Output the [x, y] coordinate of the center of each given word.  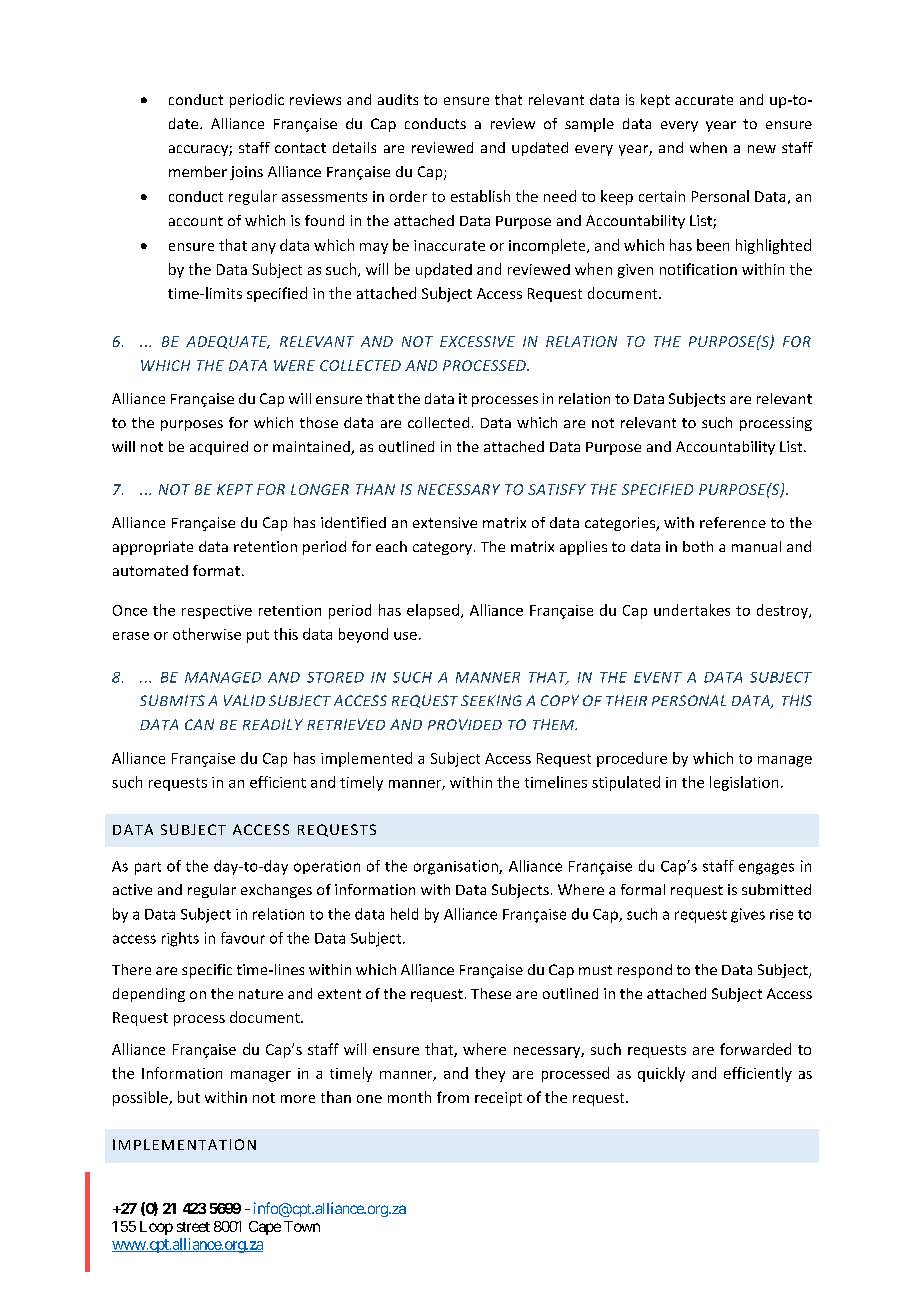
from [453, 1097]
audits [398, 99]
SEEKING [491, 700]
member [198, 171]
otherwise [207, 634]
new [762, 149]
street [193, 1227]
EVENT [658, 677]
